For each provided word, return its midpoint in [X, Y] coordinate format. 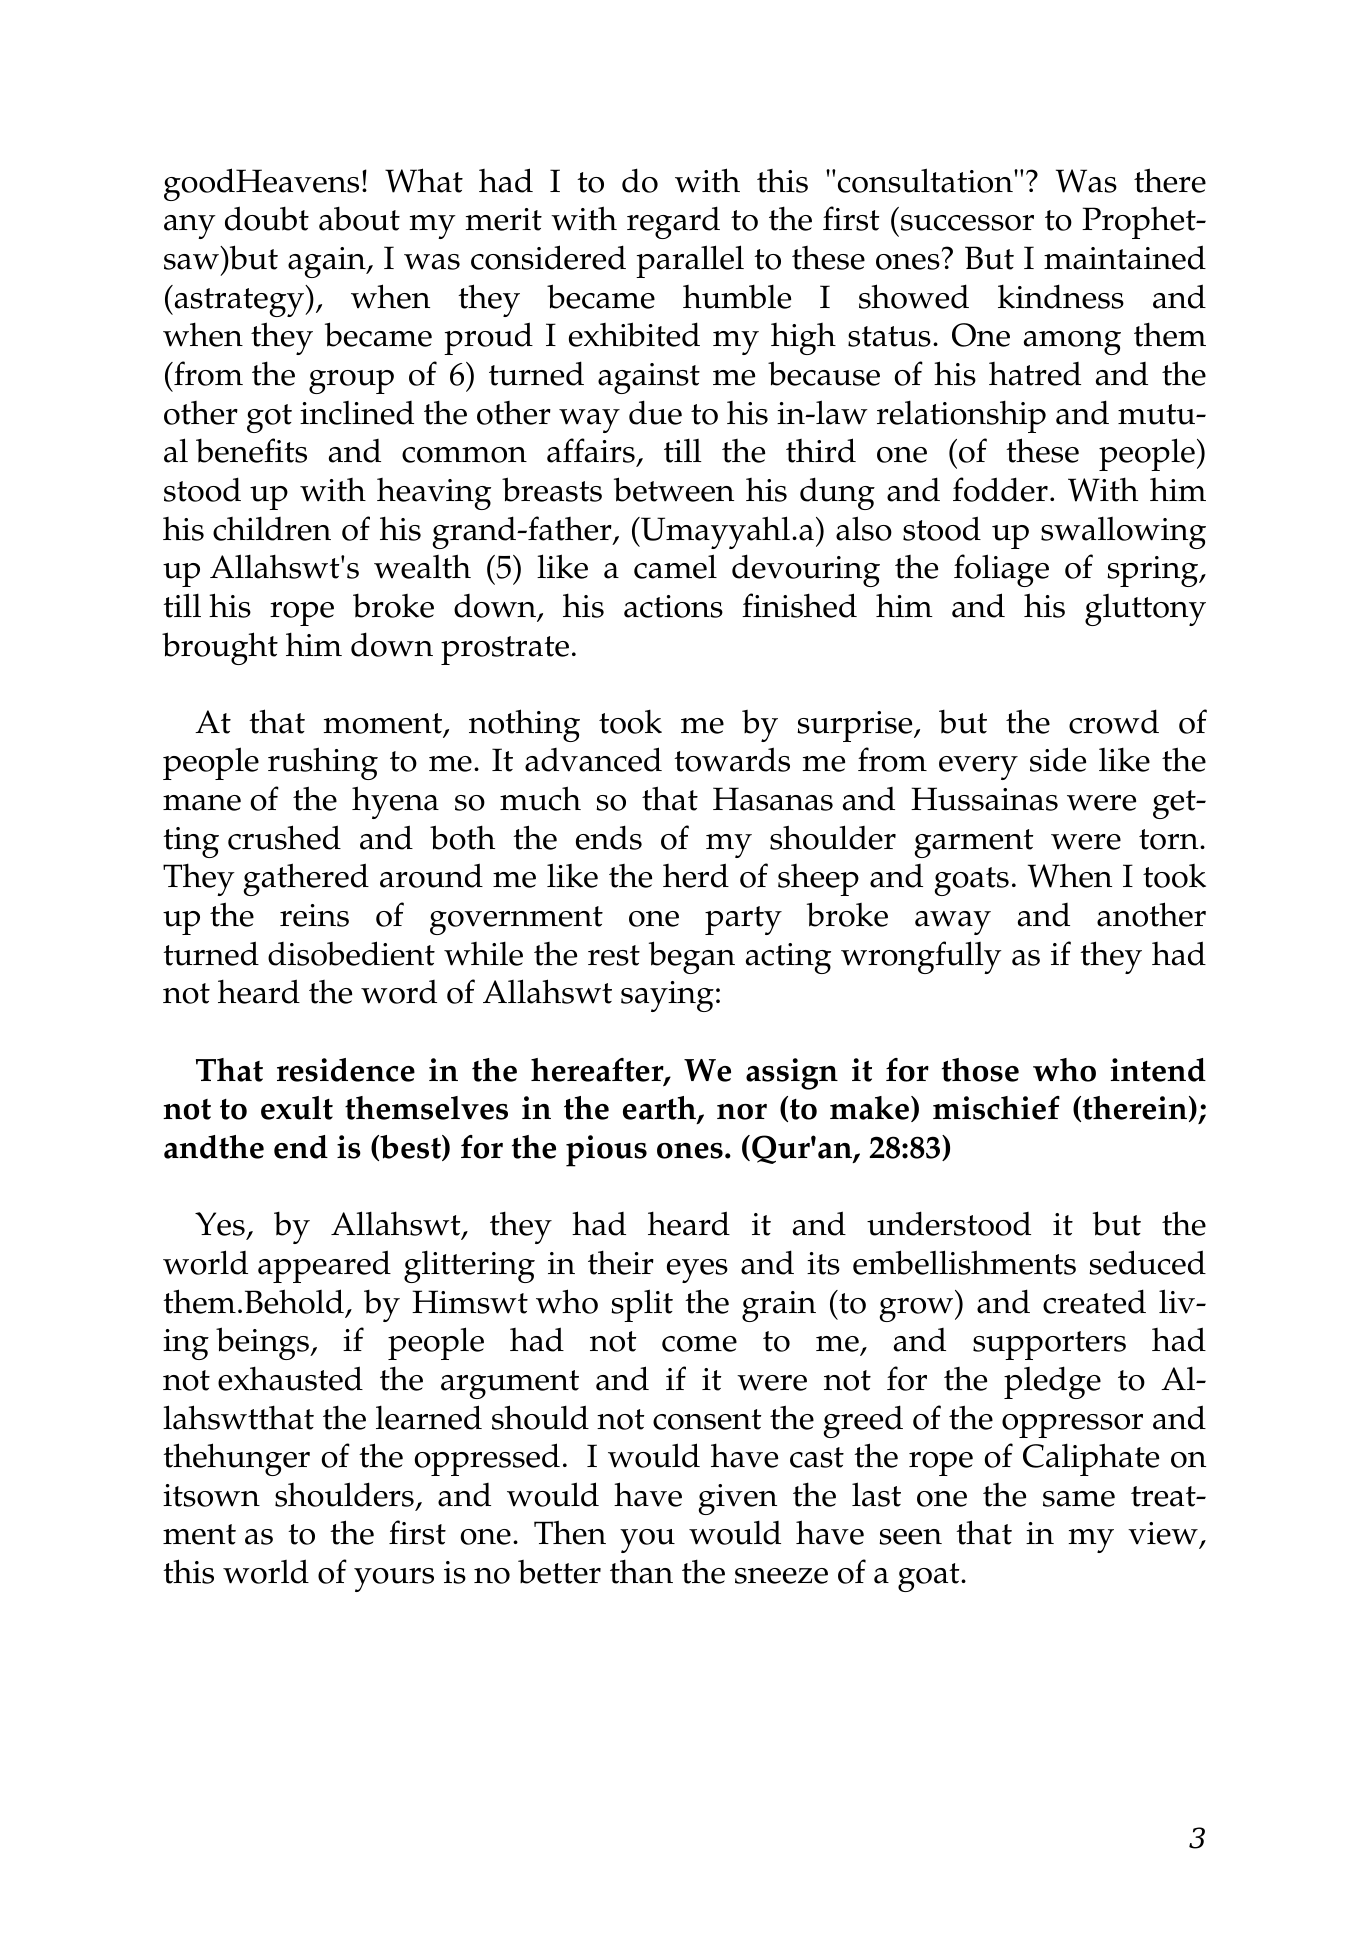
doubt [267, 218]
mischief [996, 1108]
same [1079, 1499]
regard [673, 222]
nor [742, 1112]
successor [967, 223]
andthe [214, 1147]
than [641, 1571]
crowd [1114, 721]
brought [220, 648]
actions [673, 606]
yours [394, 1580]
